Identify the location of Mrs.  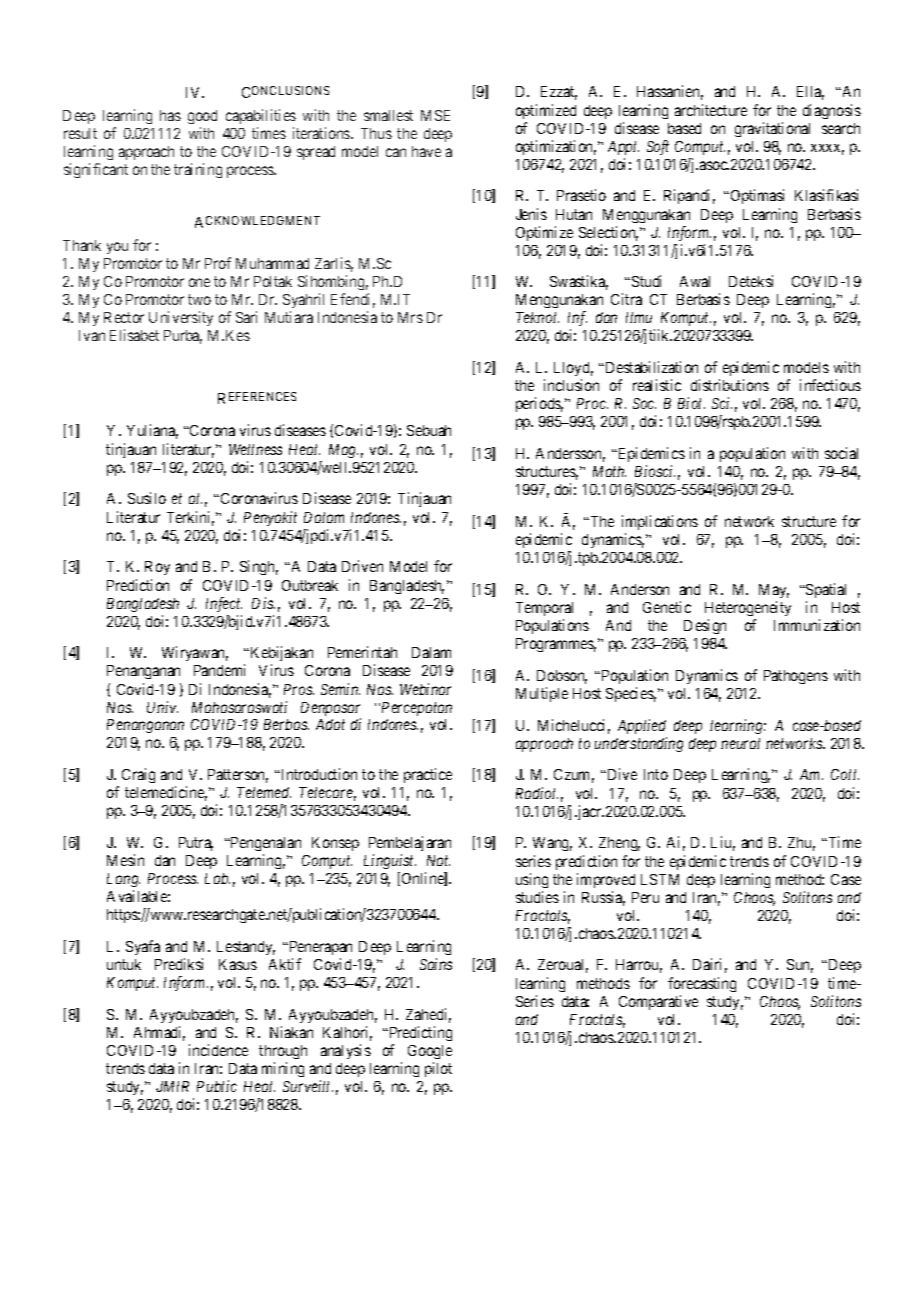
(410, 317).
